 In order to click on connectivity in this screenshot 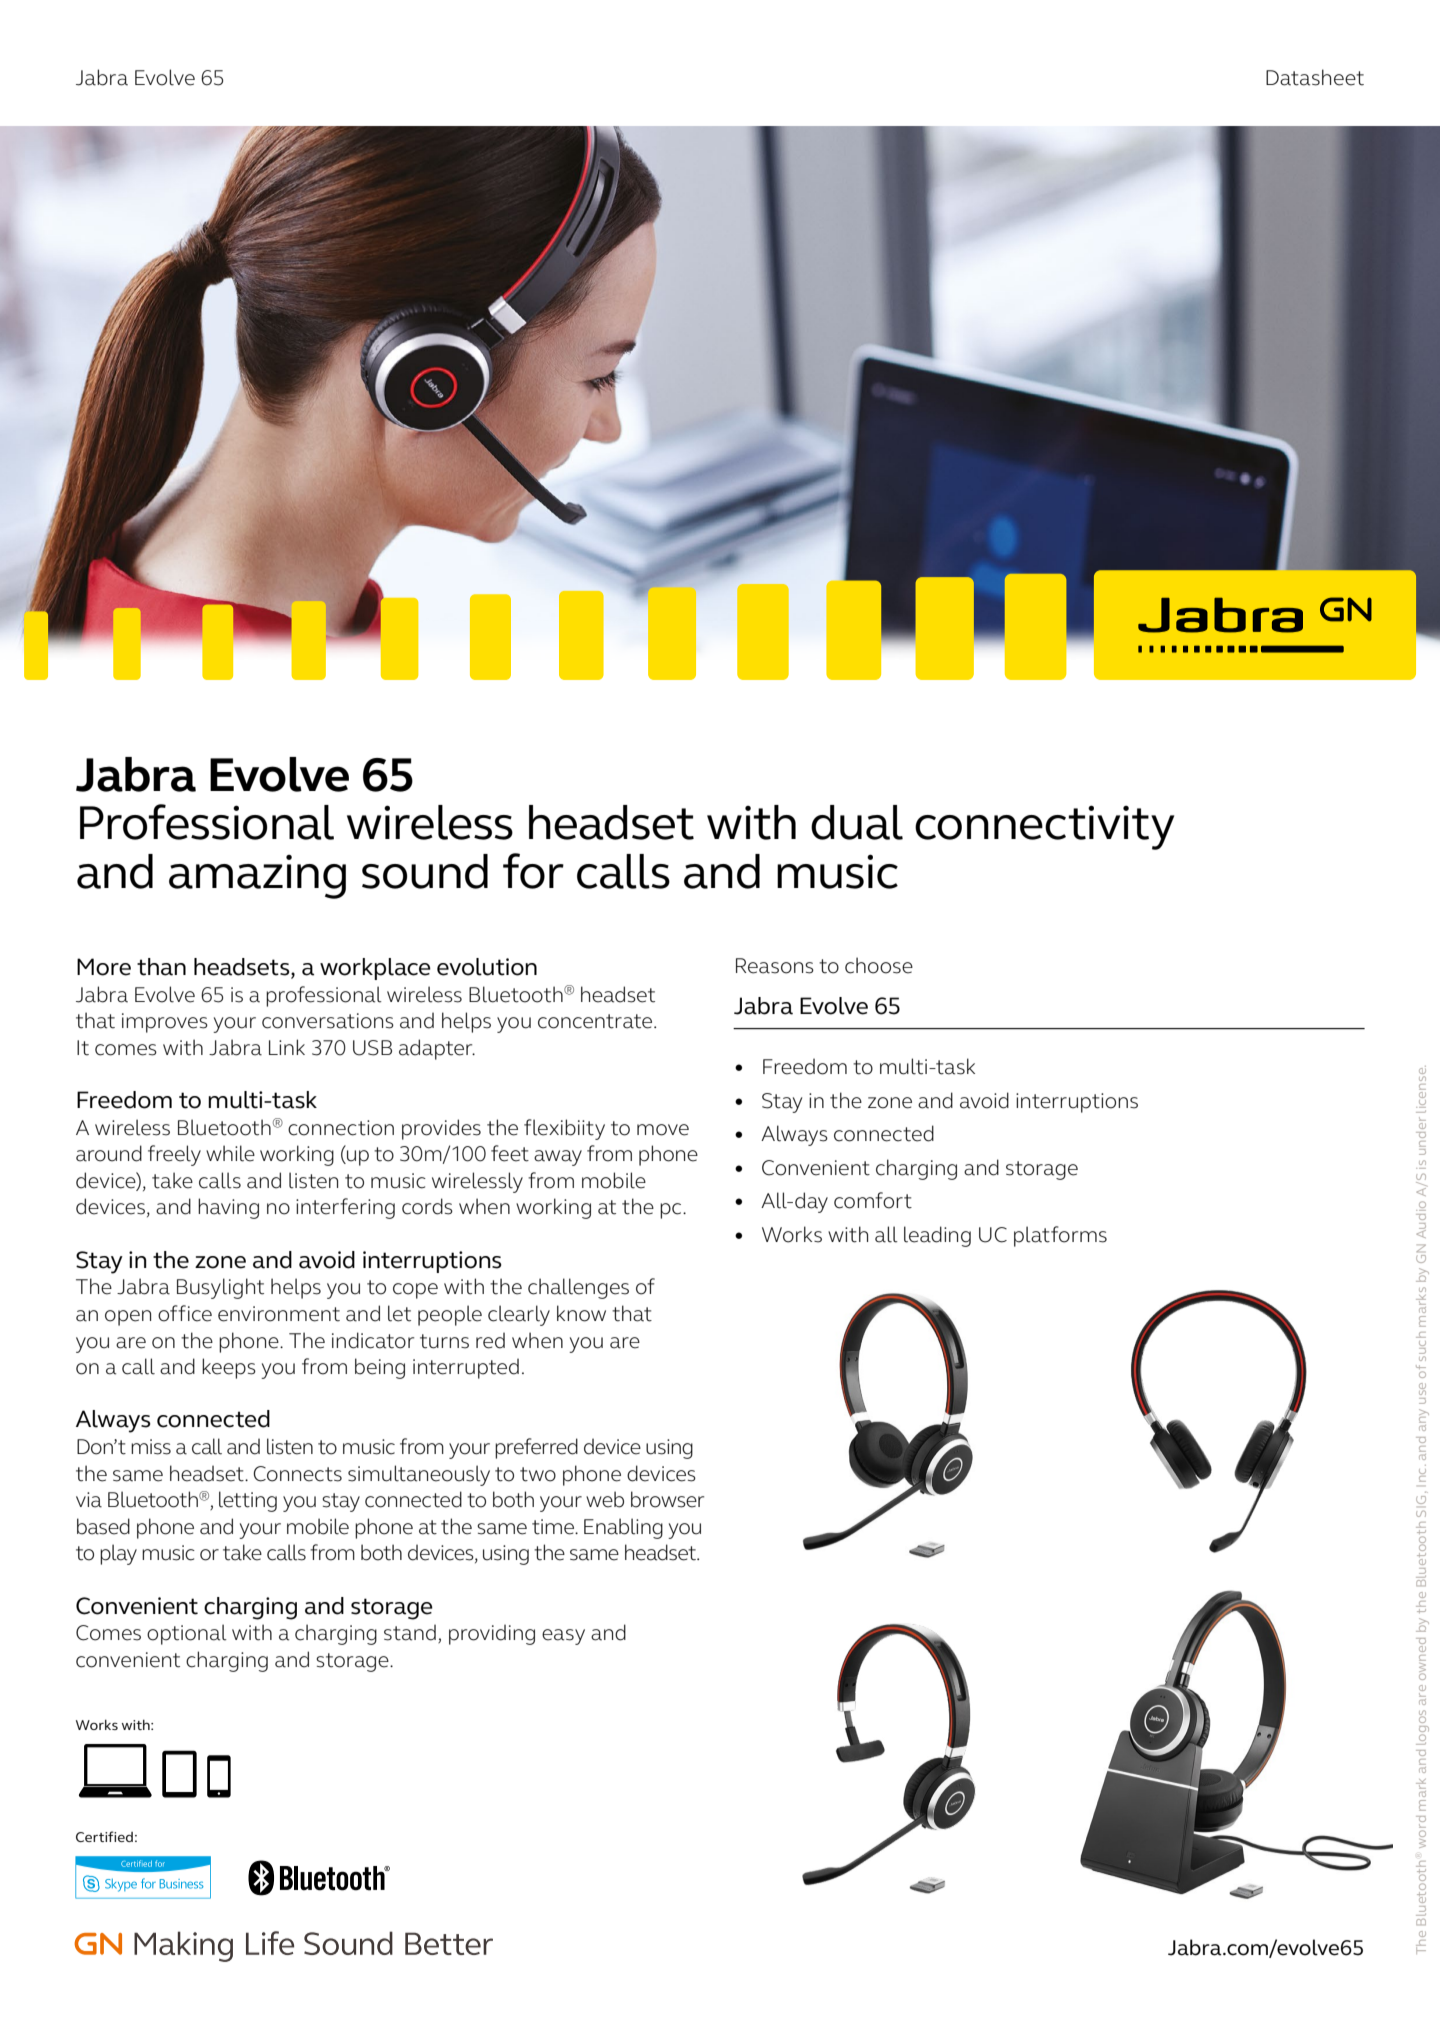, I will do `click(1044, 827)`.
